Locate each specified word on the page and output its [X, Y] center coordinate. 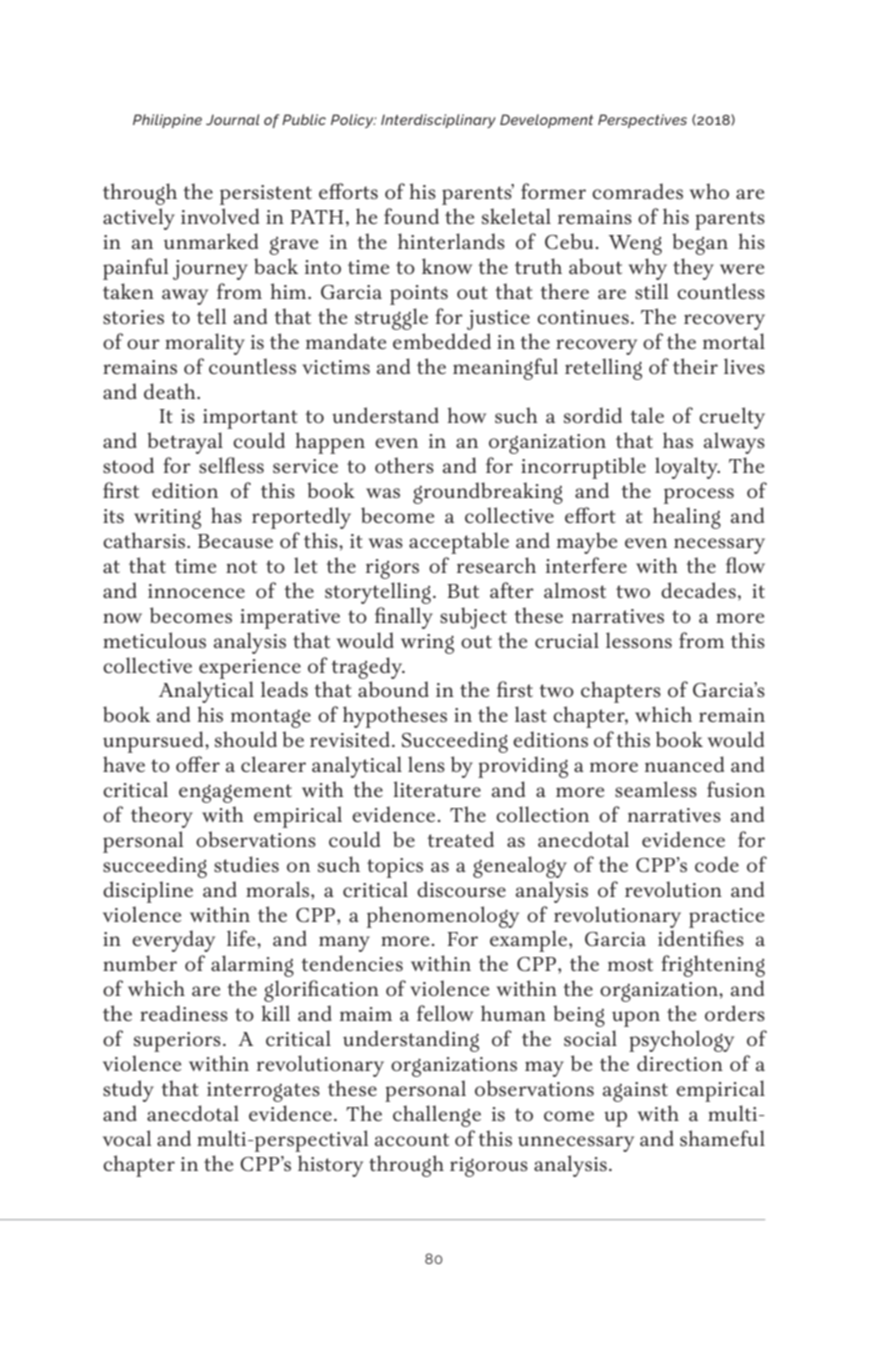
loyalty [687, 468]
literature [437, 789]
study [128, 1091]
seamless [656, 789]
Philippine [167, 121]
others [404, 465]
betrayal [185, 443]
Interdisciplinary [438, 121]
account [412, 1139]
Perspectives [642, 121]
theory [162, 817]
